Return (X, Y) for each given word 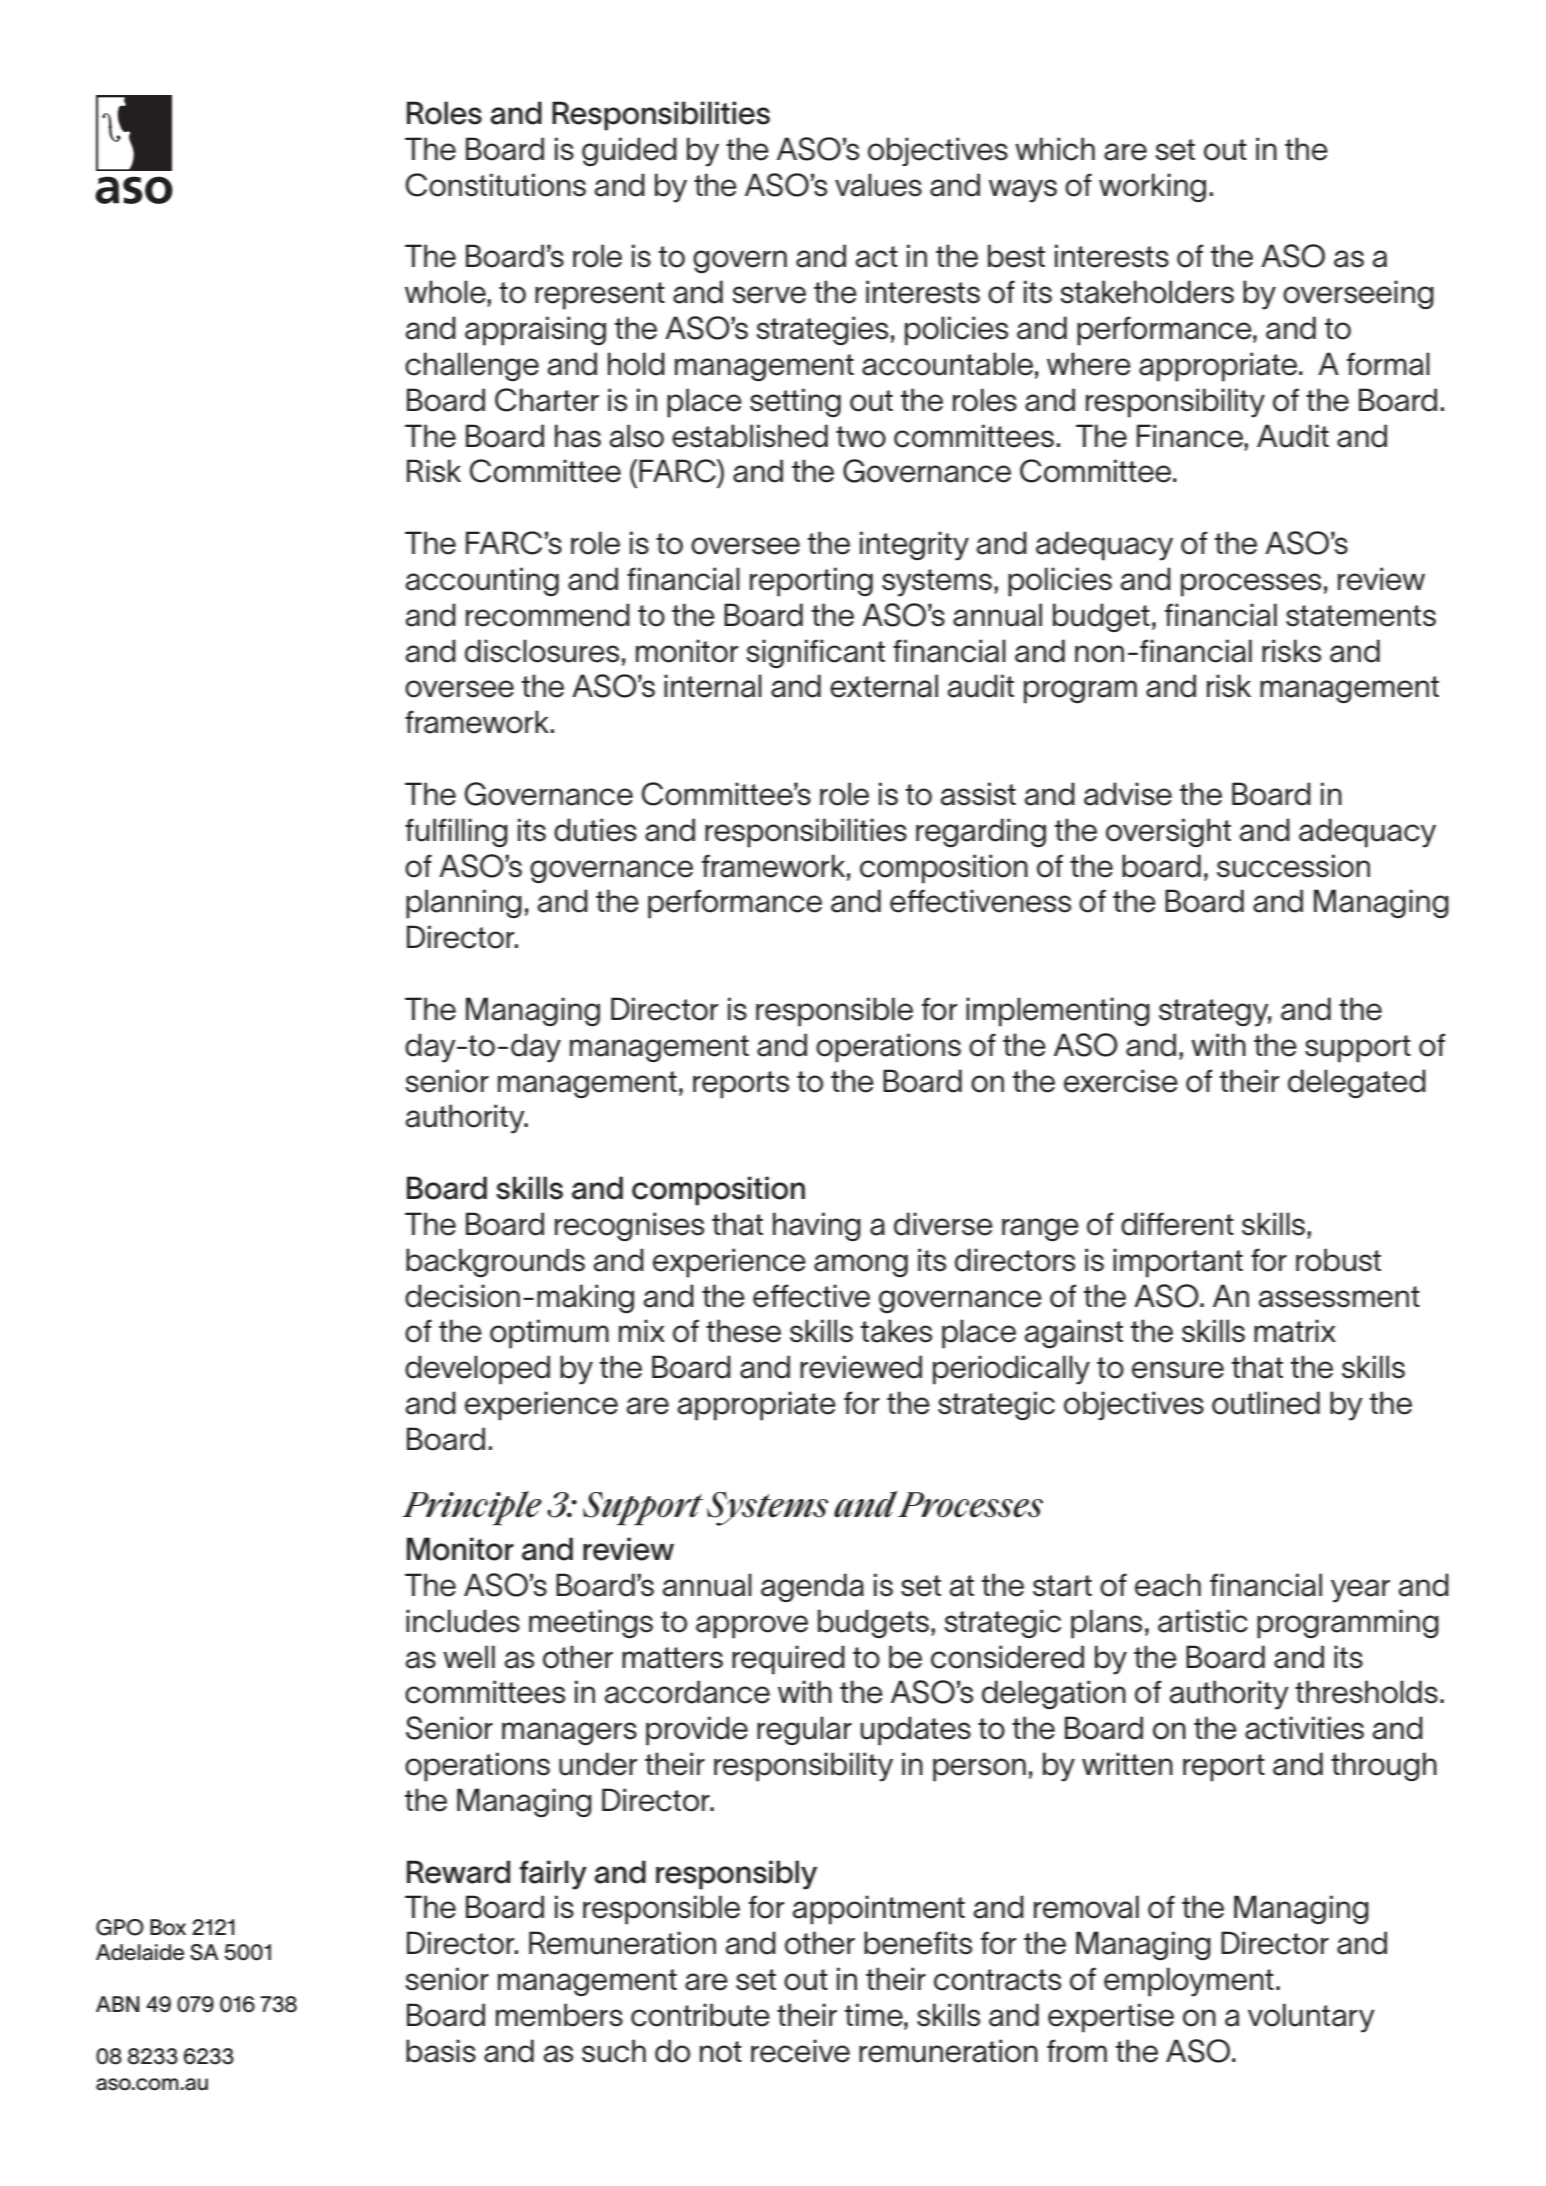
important (1178, 1263)
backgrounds (495, 1262)
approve (752, 1627)
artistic (1203, 1621)
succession (1293, 866)
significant (815, 653)
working (1152, 187)
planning (464, 904)
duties (595, 830)
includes (463, 1621)
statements (1361, 616)
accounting (482, 581)
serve (769, 295)
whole (446, 292)
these (743, 1331)
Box (168, 1927)
